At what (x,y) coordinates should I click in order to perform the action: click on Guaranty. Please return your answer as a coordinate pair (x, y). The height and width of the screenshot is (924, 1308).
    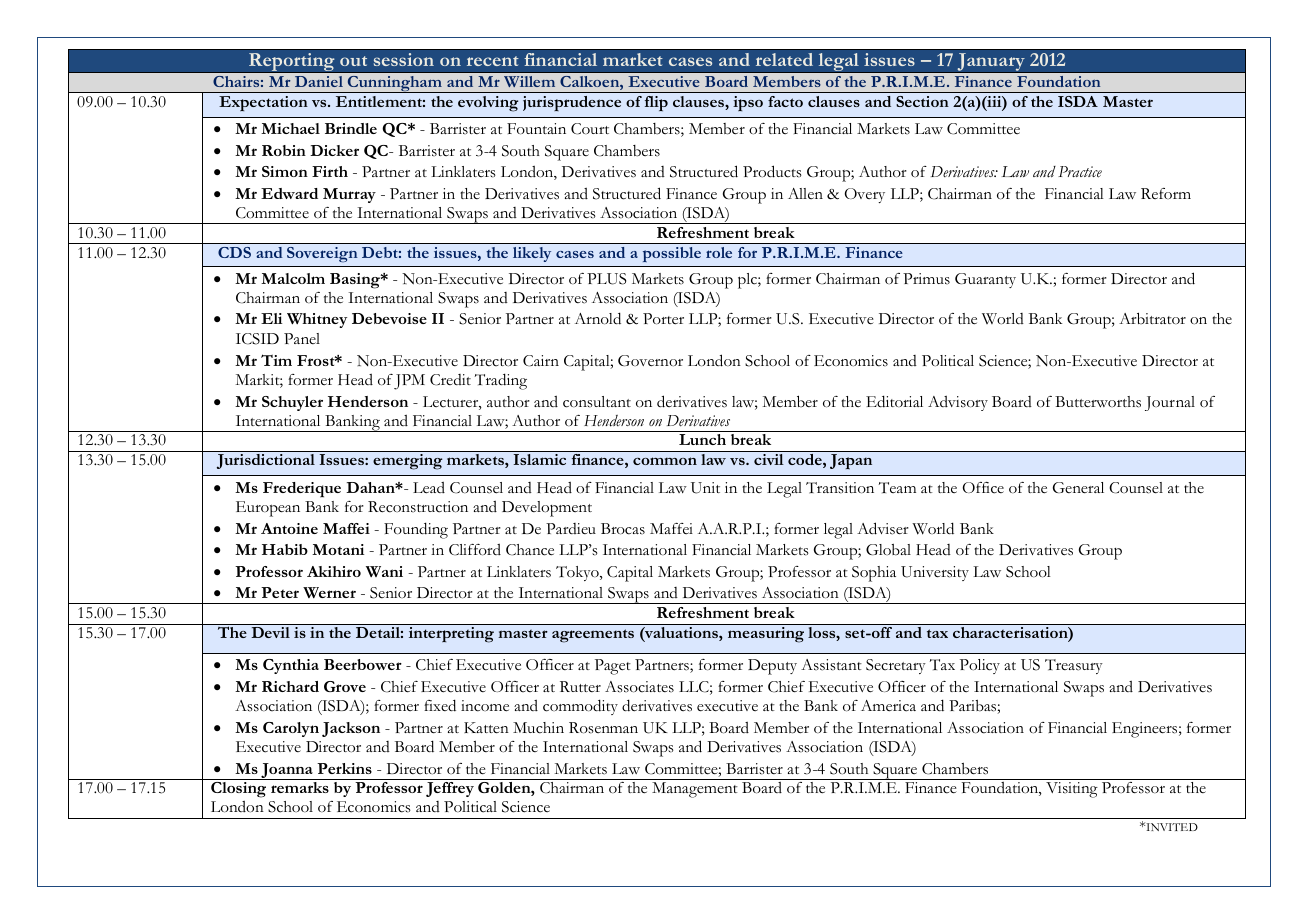
    Looking at the image, I should click on (985, 280).
